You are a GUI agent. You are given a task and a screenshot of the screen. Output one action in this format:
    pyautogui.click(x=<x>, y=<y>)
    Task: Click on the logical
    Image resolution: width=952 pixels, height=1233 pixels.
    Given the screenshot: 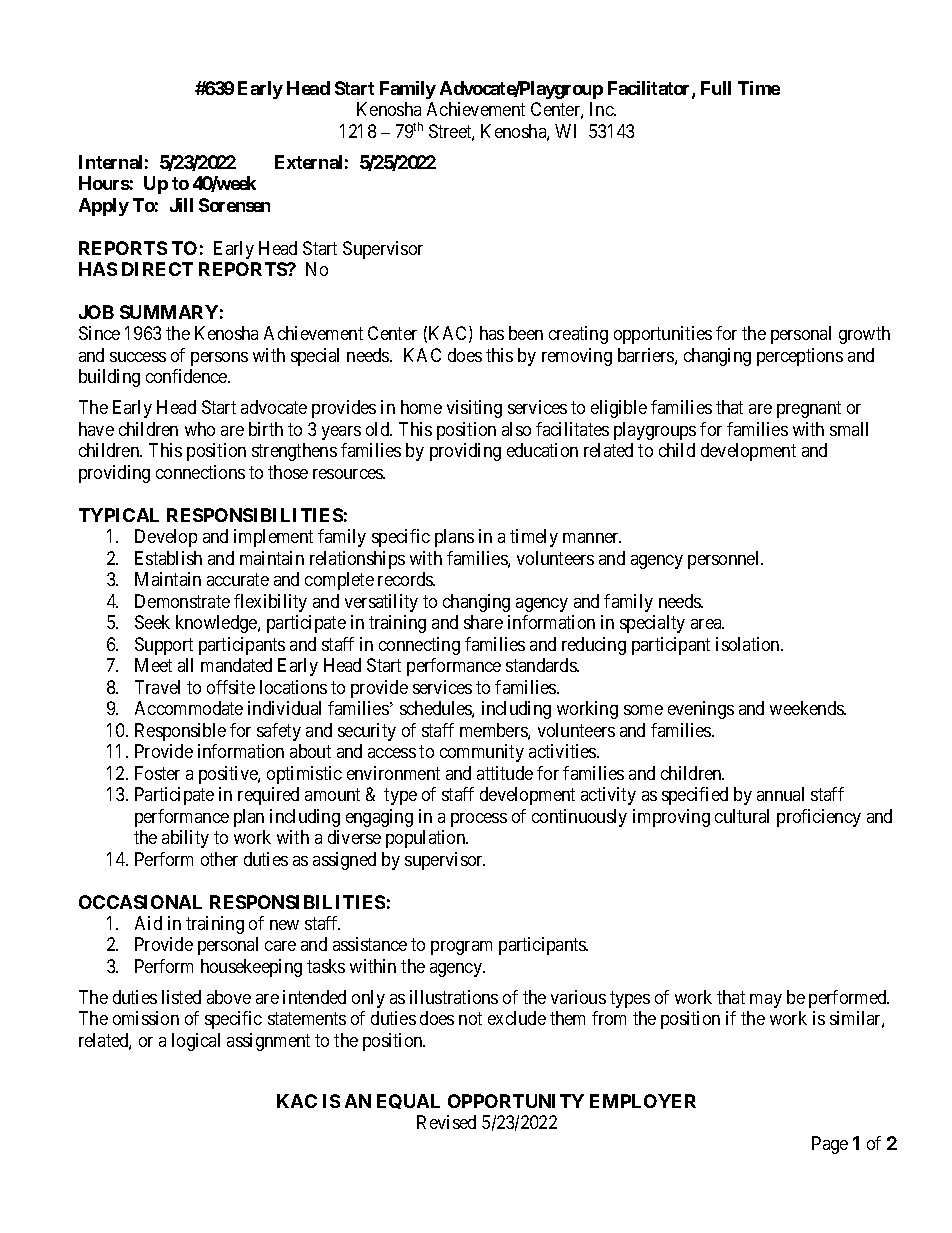 What is the action you would take?
    pyautogui.click(x=196, y=1042)
